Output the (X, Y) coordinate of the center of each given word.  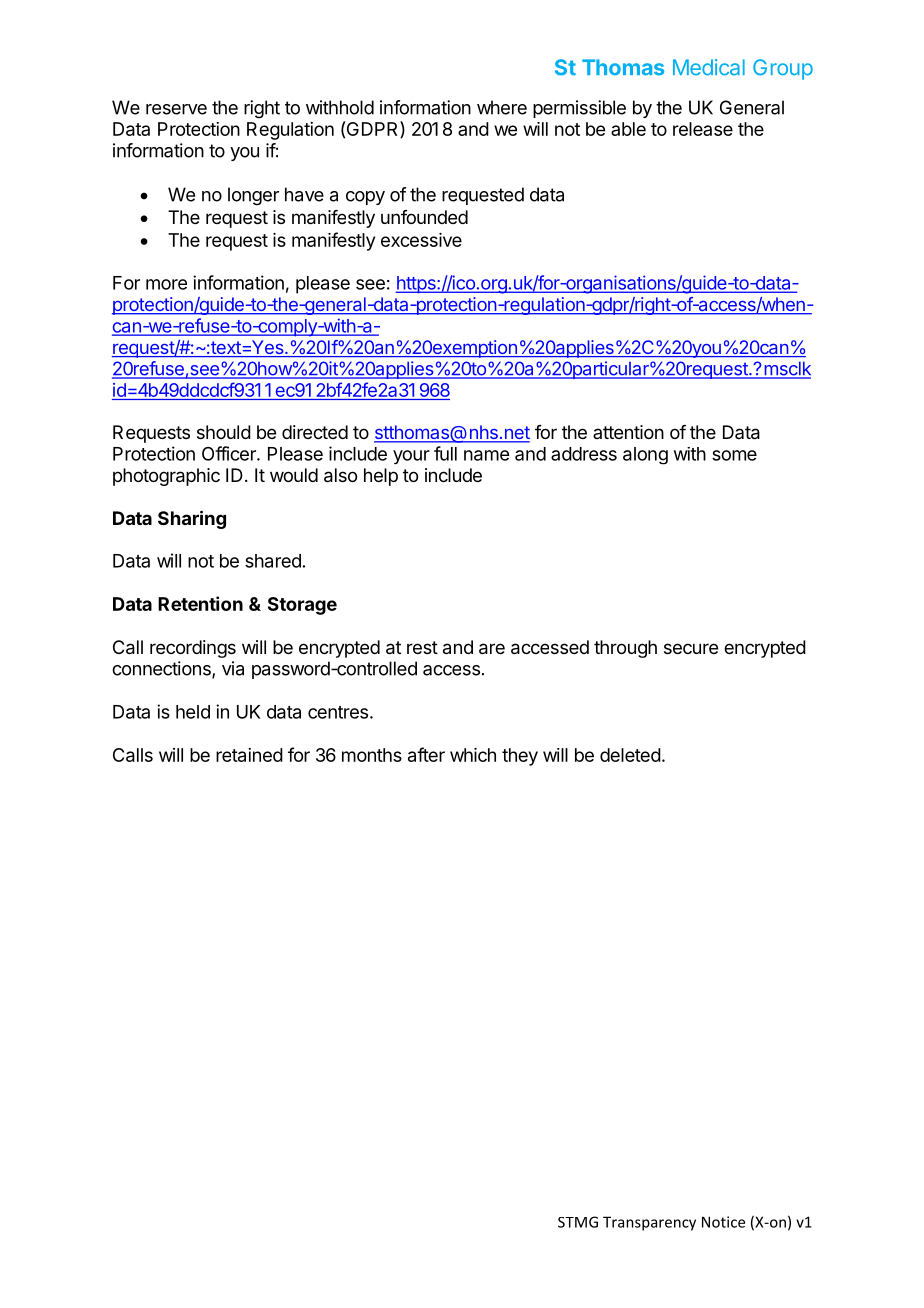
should (224, 432)
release (703, 129)
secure (691, 648)
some (734, 455)
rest (422, 647)
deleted (630, 755)
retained (249, 755)
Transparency (649, 1223)
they (520, 757)
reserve (176, 109)
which (473, 755)
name (486, 455)
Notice (723, 1222)
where (502, 107)
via (233, 668)
